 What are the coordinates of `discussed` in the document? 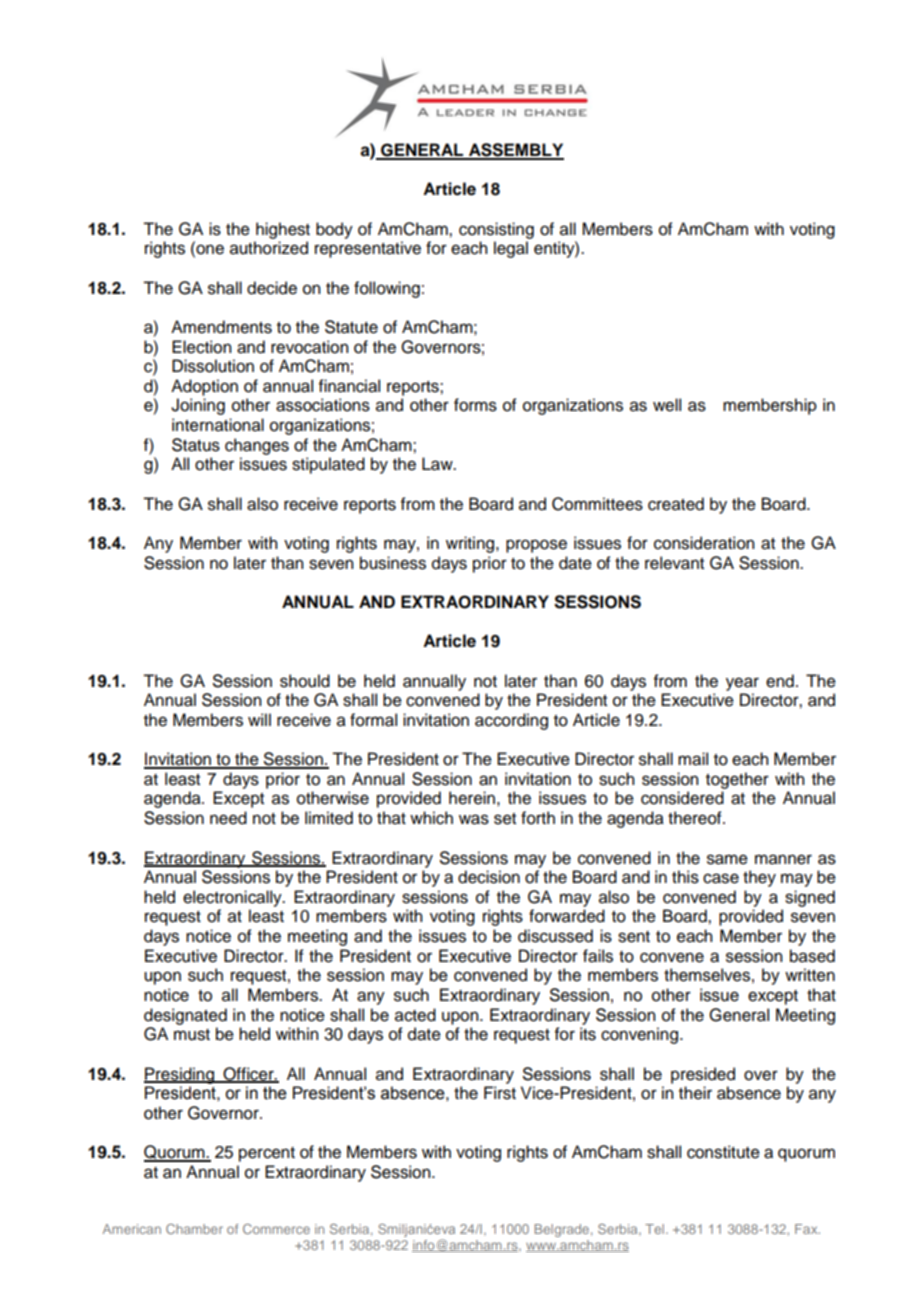 It's located at (555, 936).
